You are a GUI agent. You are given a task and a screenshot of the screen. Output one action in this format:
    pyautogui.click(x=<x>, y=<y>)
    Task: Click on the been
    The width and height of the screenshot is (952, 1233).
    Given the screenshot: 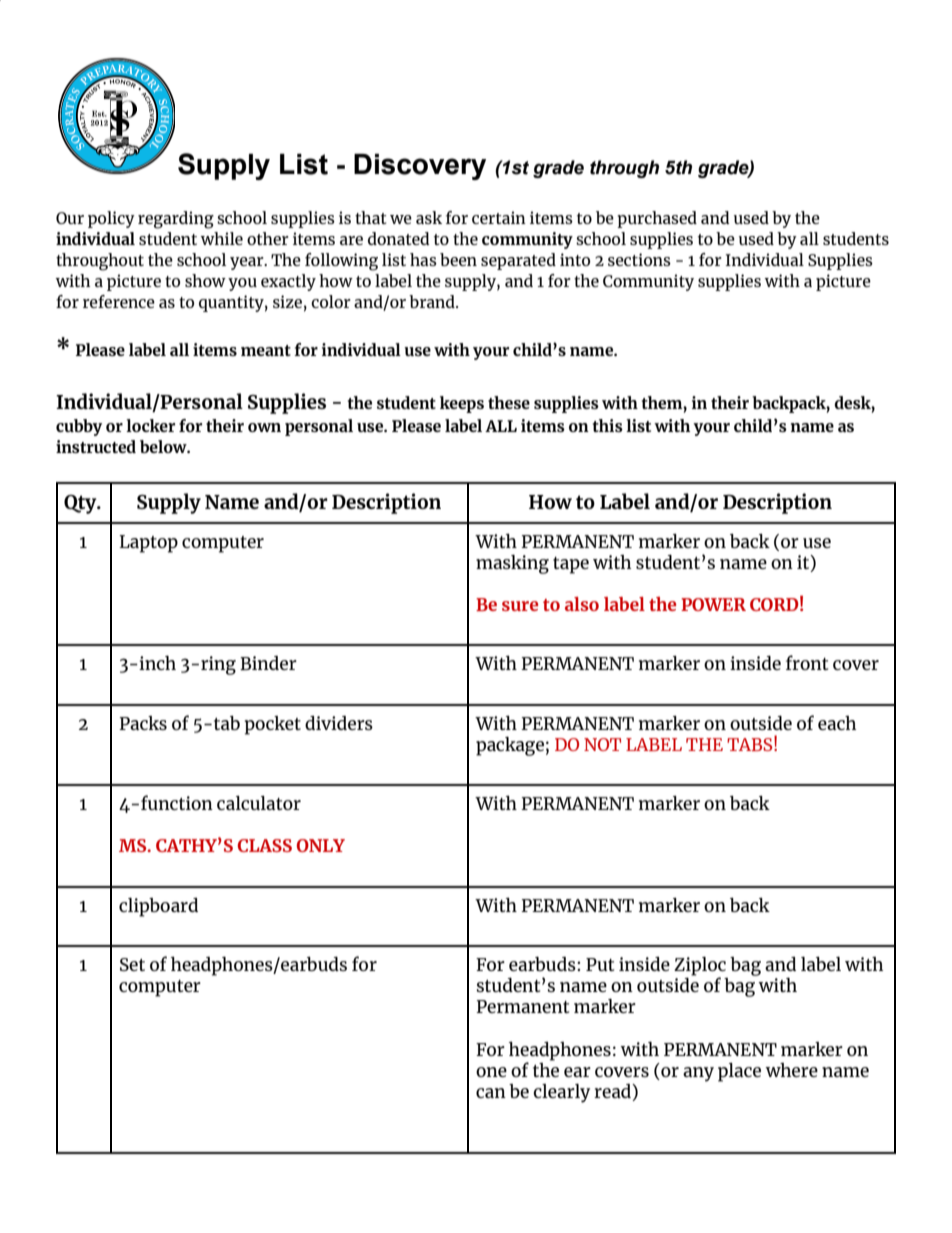 What is the action you would take?
    pyautogui.click(x=458, y=259)
